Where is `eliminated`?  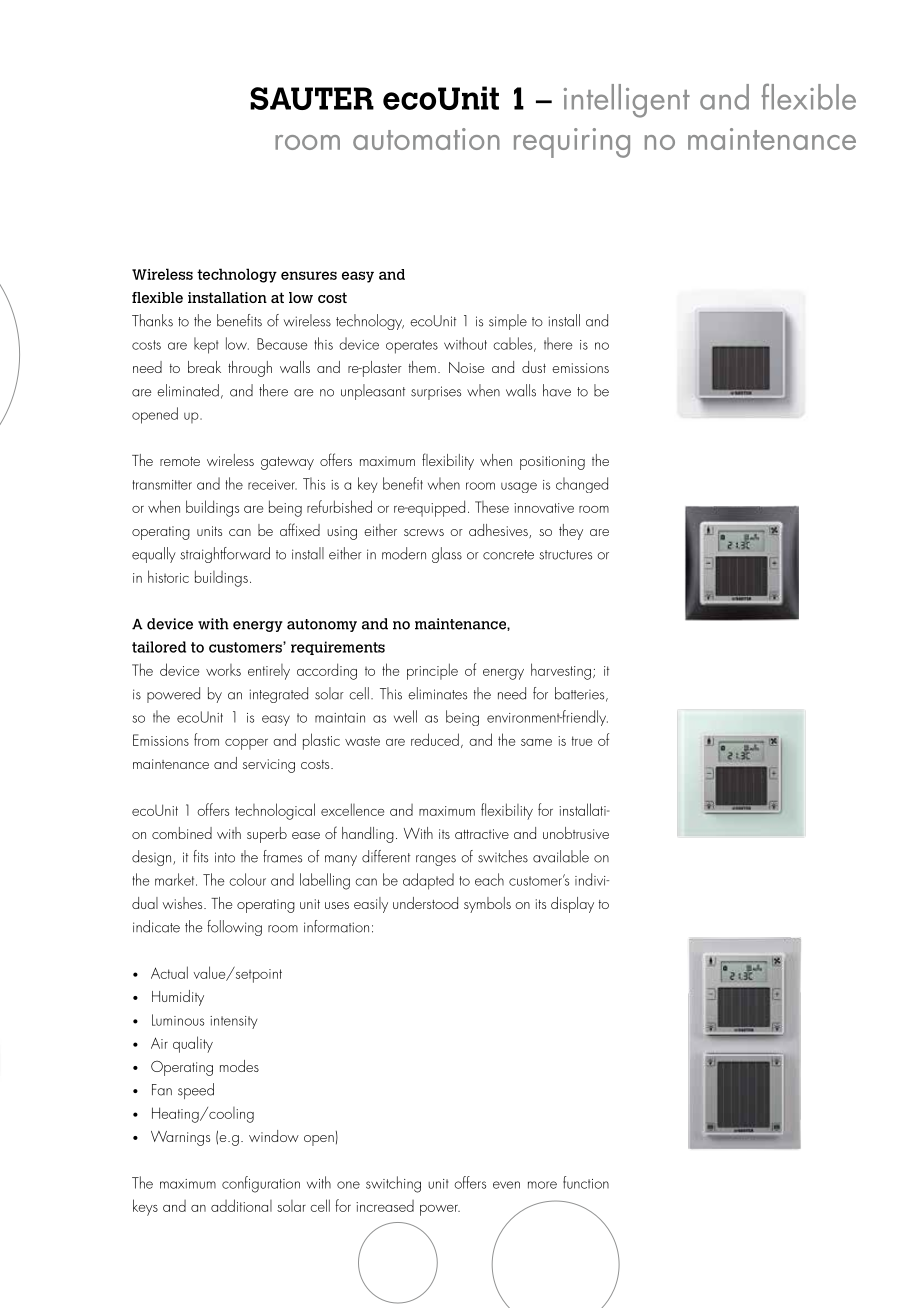
eliminated is located at coordinates (188, 390).
